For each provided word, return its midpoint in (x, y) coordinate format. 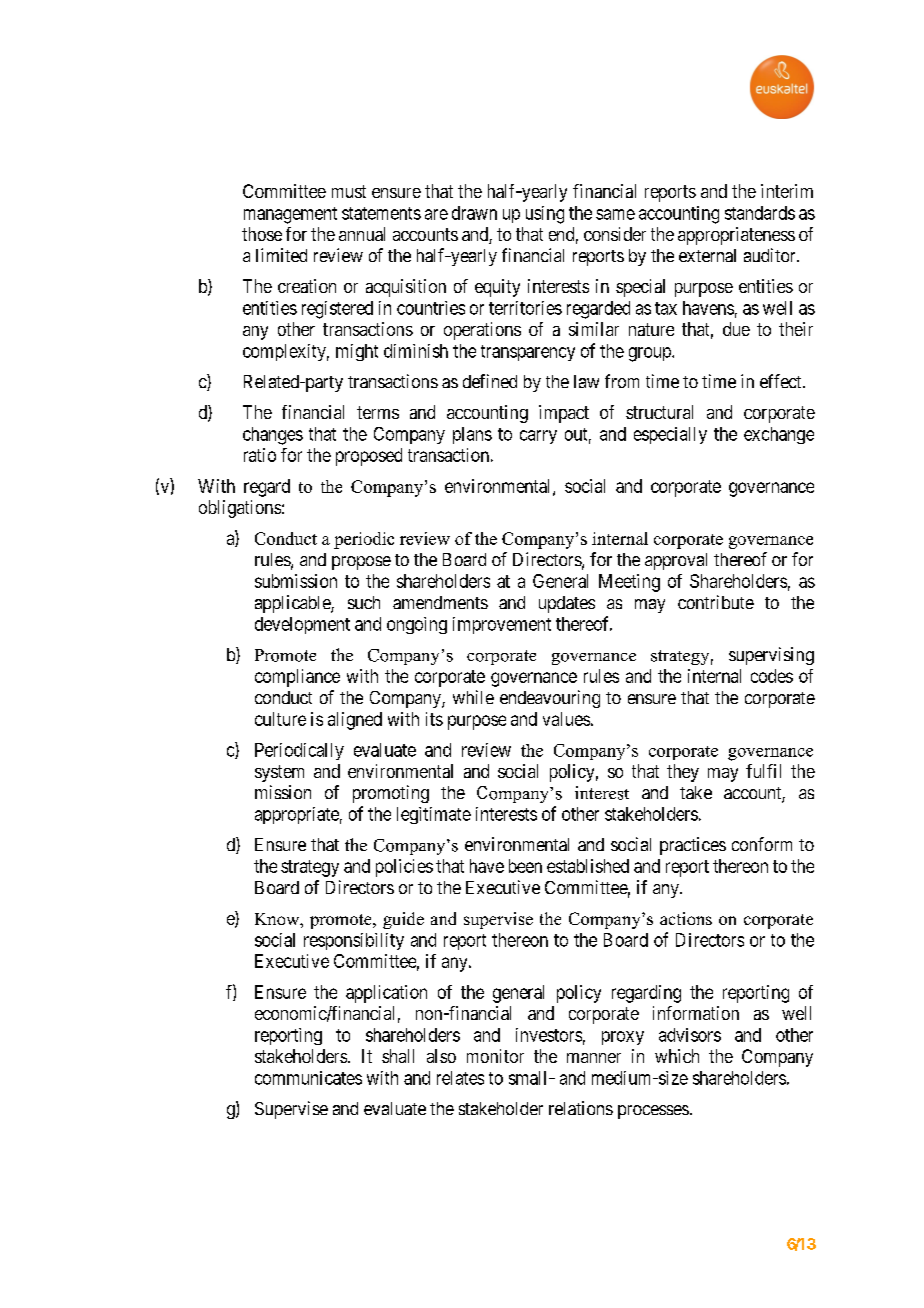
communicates (308, 1078)
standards (760, 213)
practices (693, 846)
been (525, 866)
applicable (293, 604)
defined (490, 381)
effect (782, 381)
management (290, 215)
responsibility (354, 941)
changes (273, 436)
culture (280, 719)
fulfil (763, 771)
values (566, 719)
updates (567, 604)
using (545, 215)
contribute (716, 602)
